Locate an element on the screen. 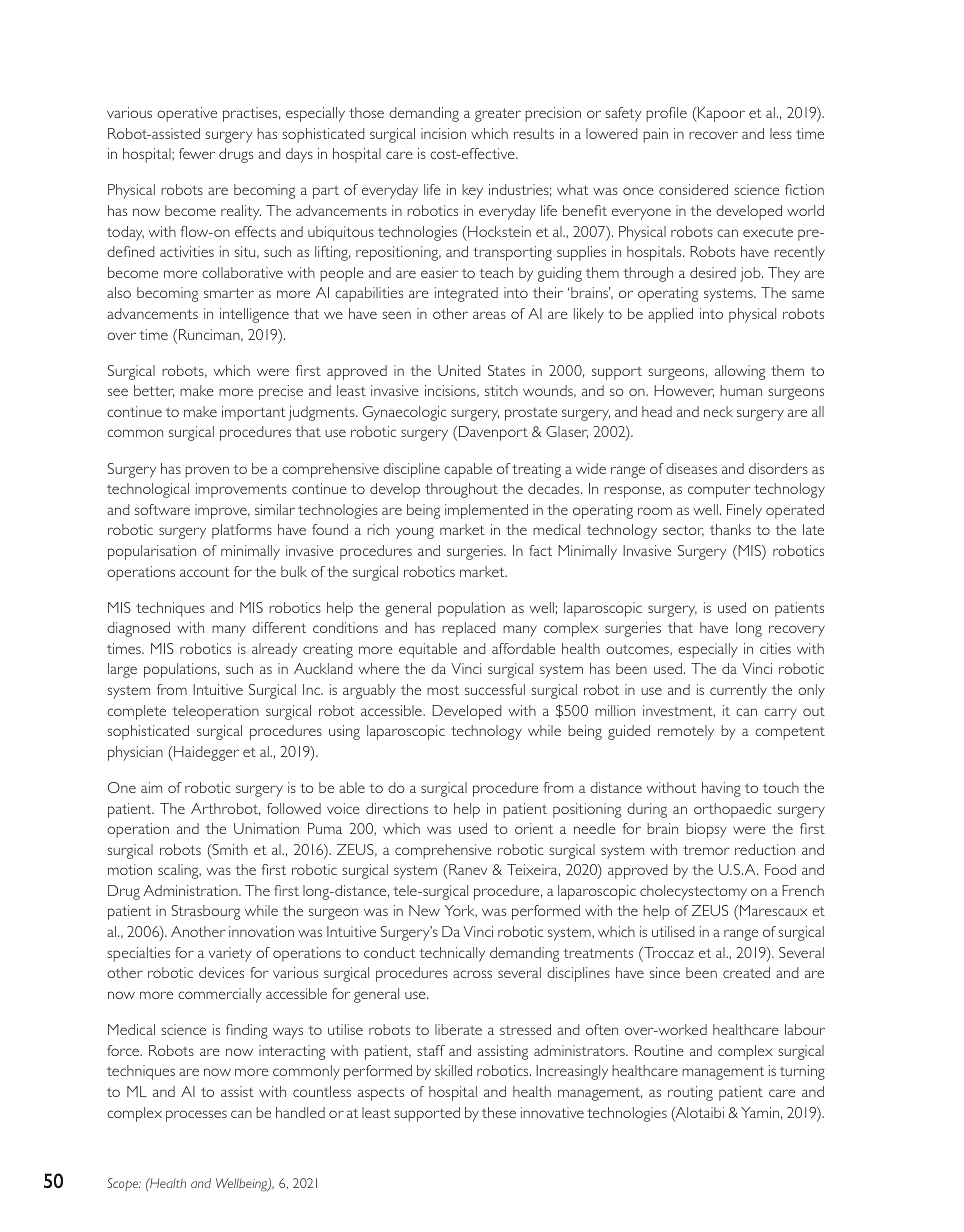 This screenshot has width=964, height=1232. replaced is located at coordinates (469, 629).
